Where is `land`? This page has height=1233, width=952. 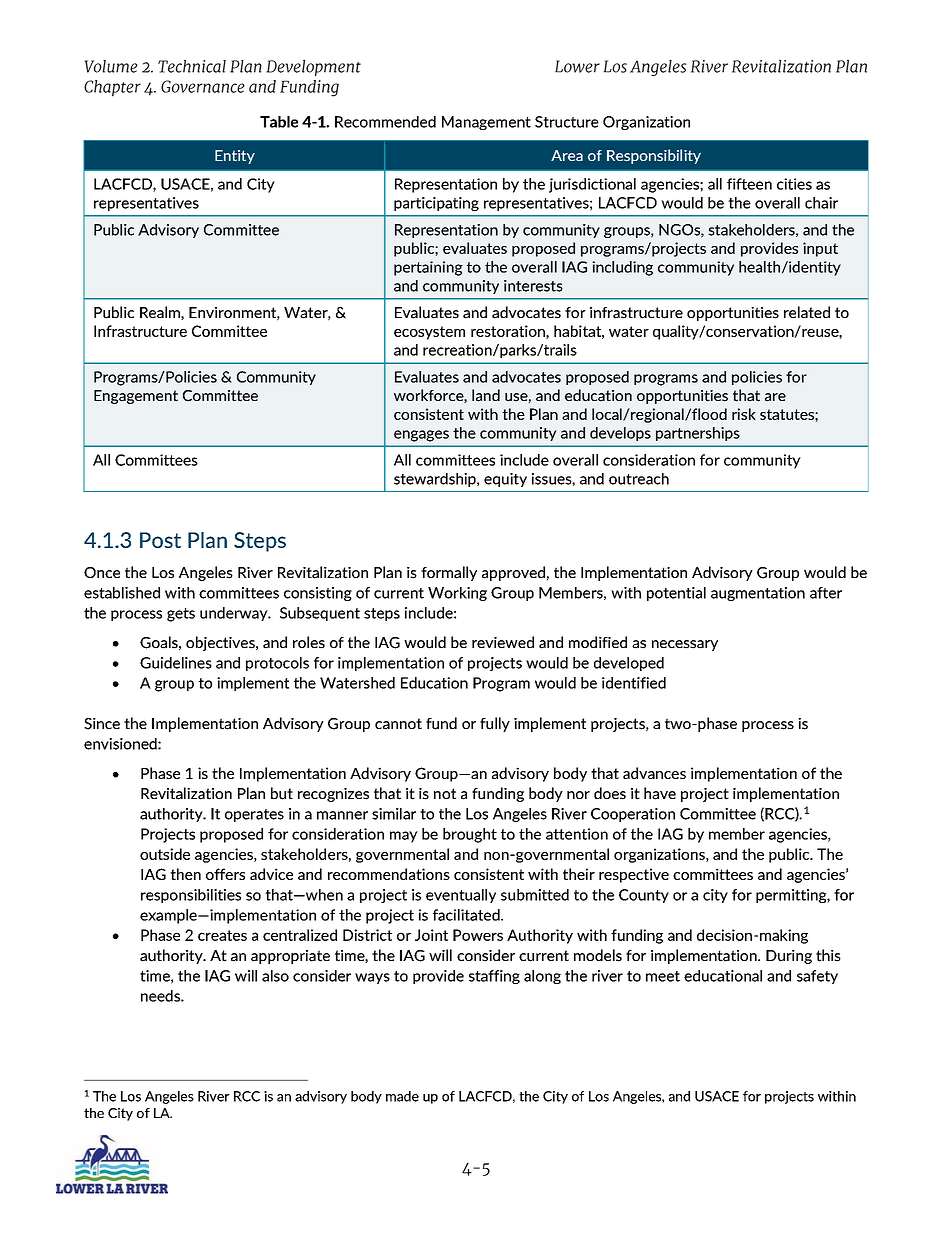 land is located at coordinates (486, 395).
